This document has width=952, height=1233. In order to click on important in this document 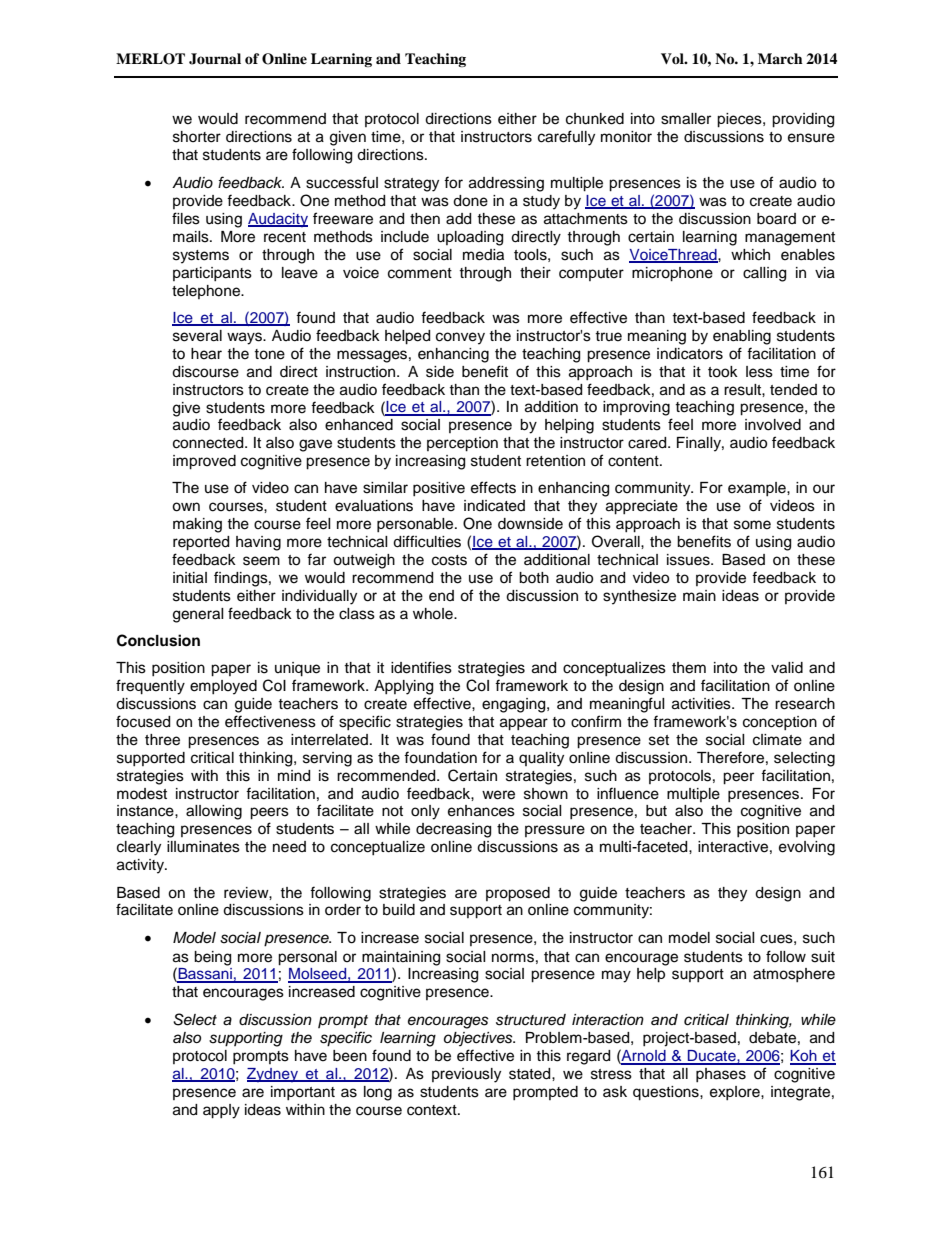, I will do `click(303, 1093)`.
